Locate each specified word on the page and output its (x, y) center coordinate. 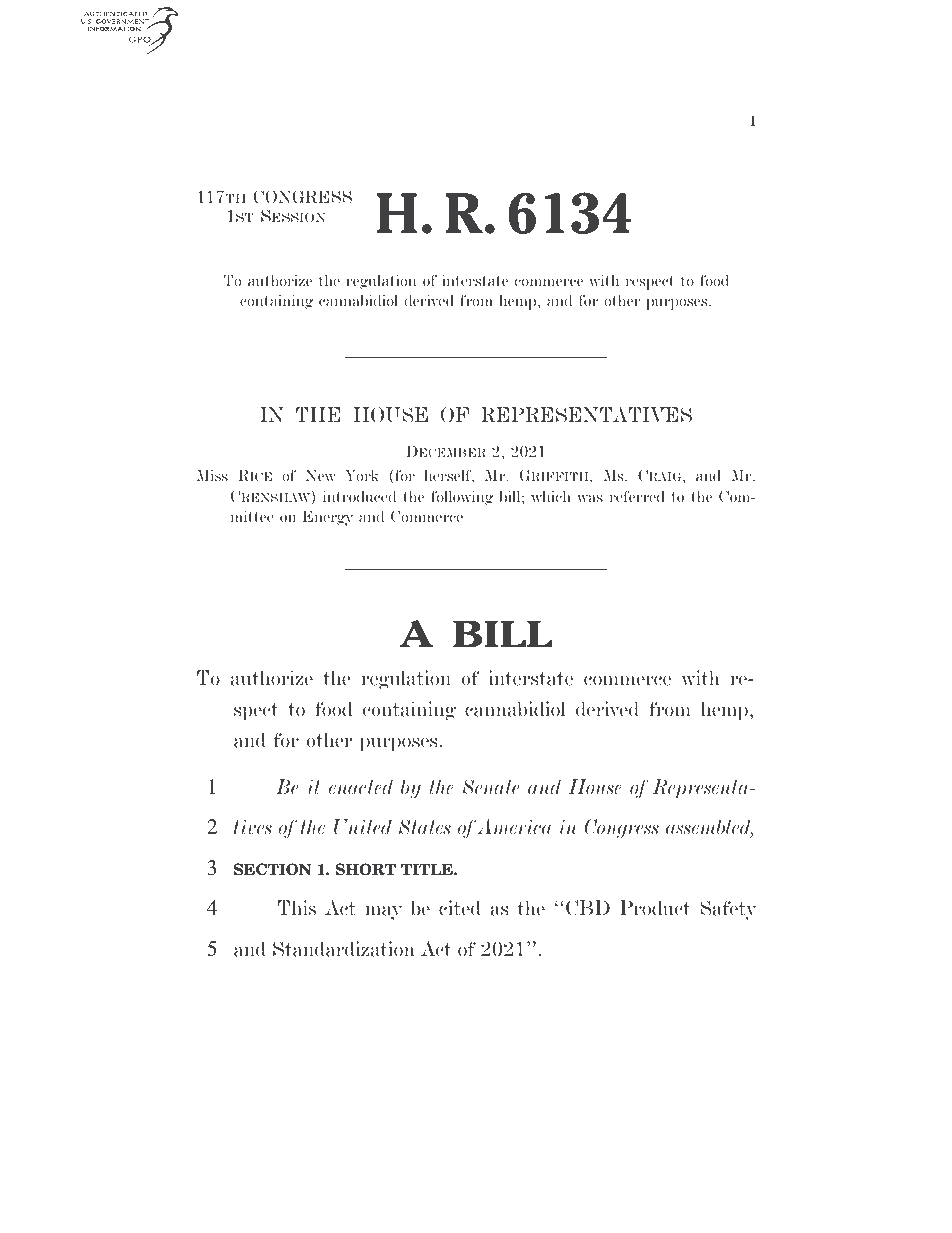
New (320, 475)
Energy (328, 518)
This (297, 908)
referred (637, 496)
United (363, 827)
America (514, 827)
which (551, 496)
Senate (490, 787)
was (590, 498)
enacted (361, 787)
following (462, 498)
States (425, 827)
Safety (728, 910)
